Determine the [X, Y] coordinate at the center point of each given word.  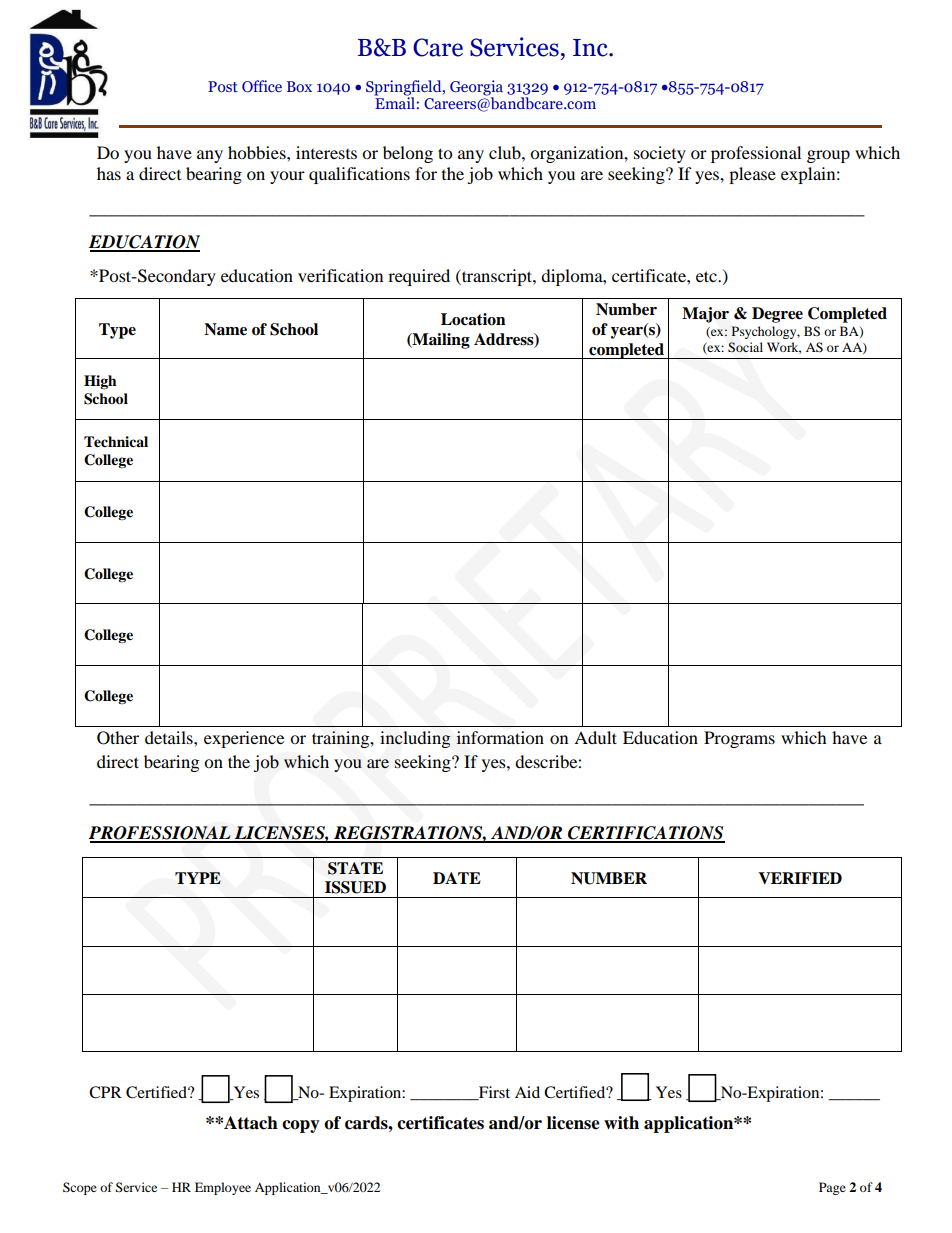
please [752, 175]
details [170, 737]
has [109, 173]
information [500, 737]
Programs [739, 739]
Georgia [476, 89]
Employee [223, 1188]
